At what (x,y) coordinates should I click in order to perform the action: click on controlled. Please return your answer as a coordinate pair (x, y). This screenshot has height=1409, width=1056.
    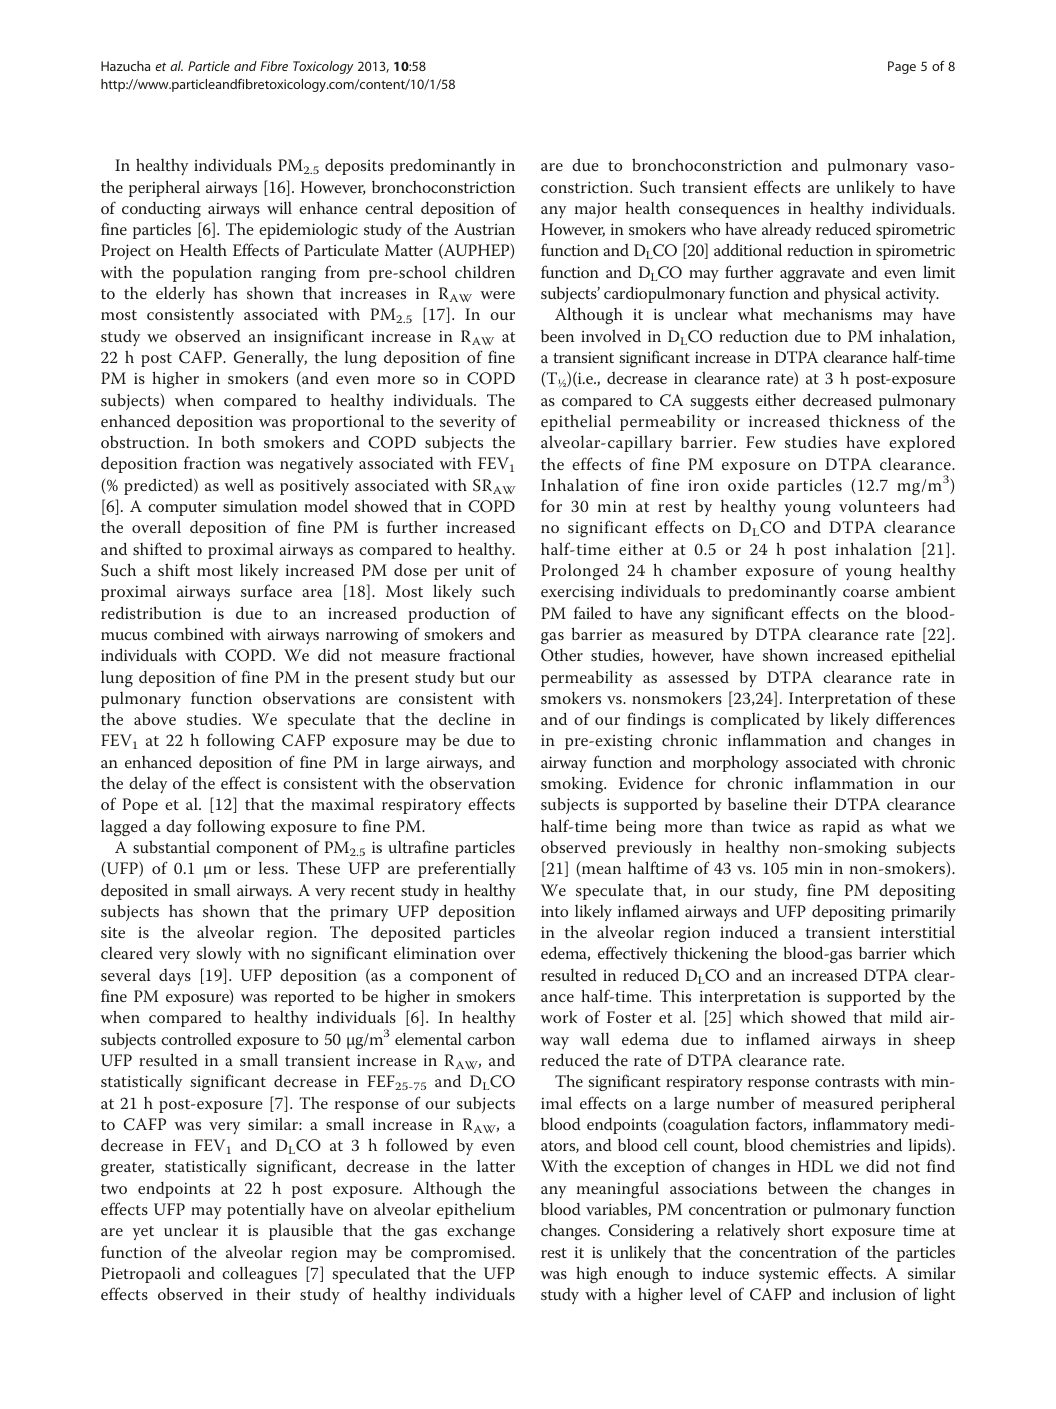
    Looking at the image, I should click on (196, 1038).
